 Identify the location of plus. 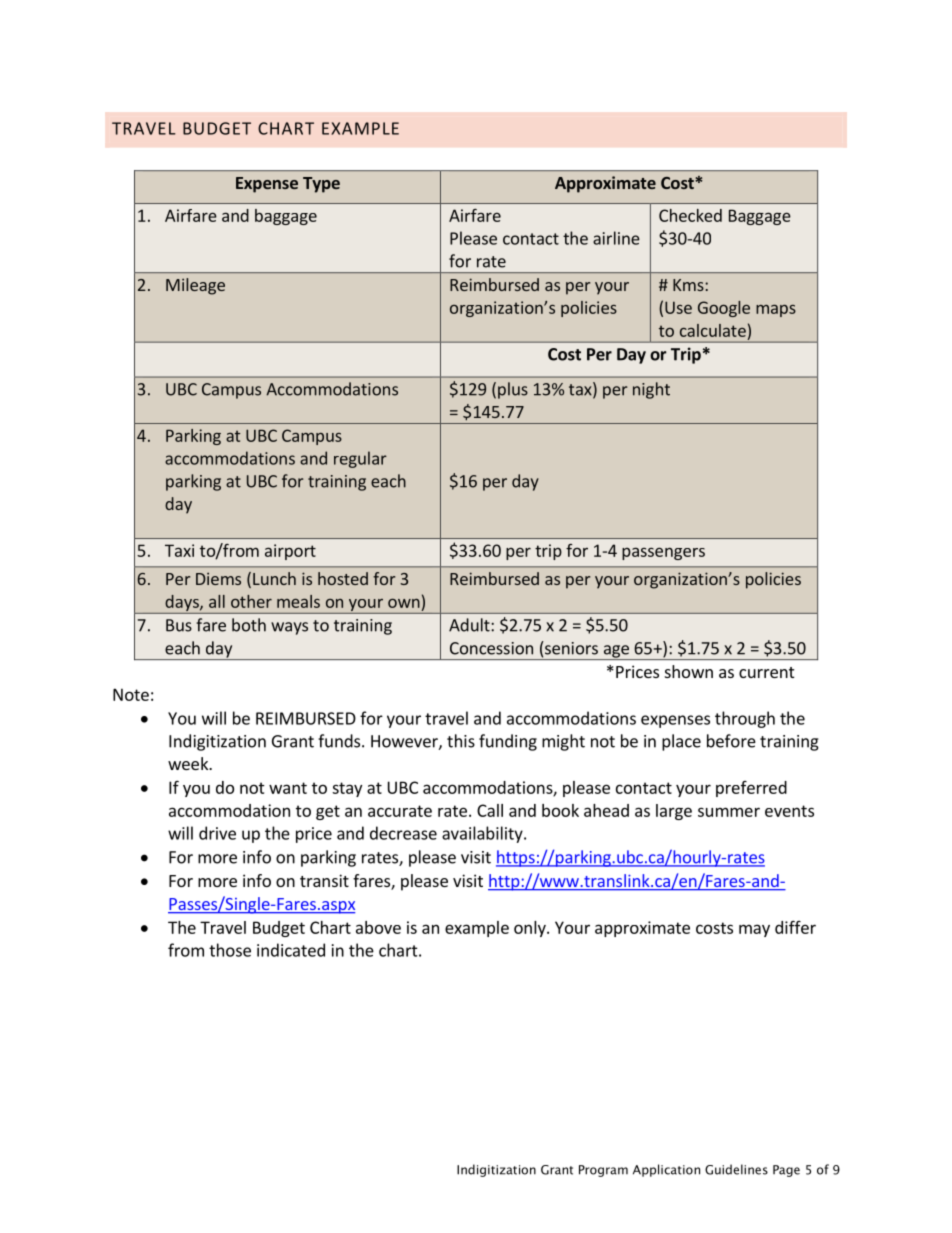
(513, 390).
